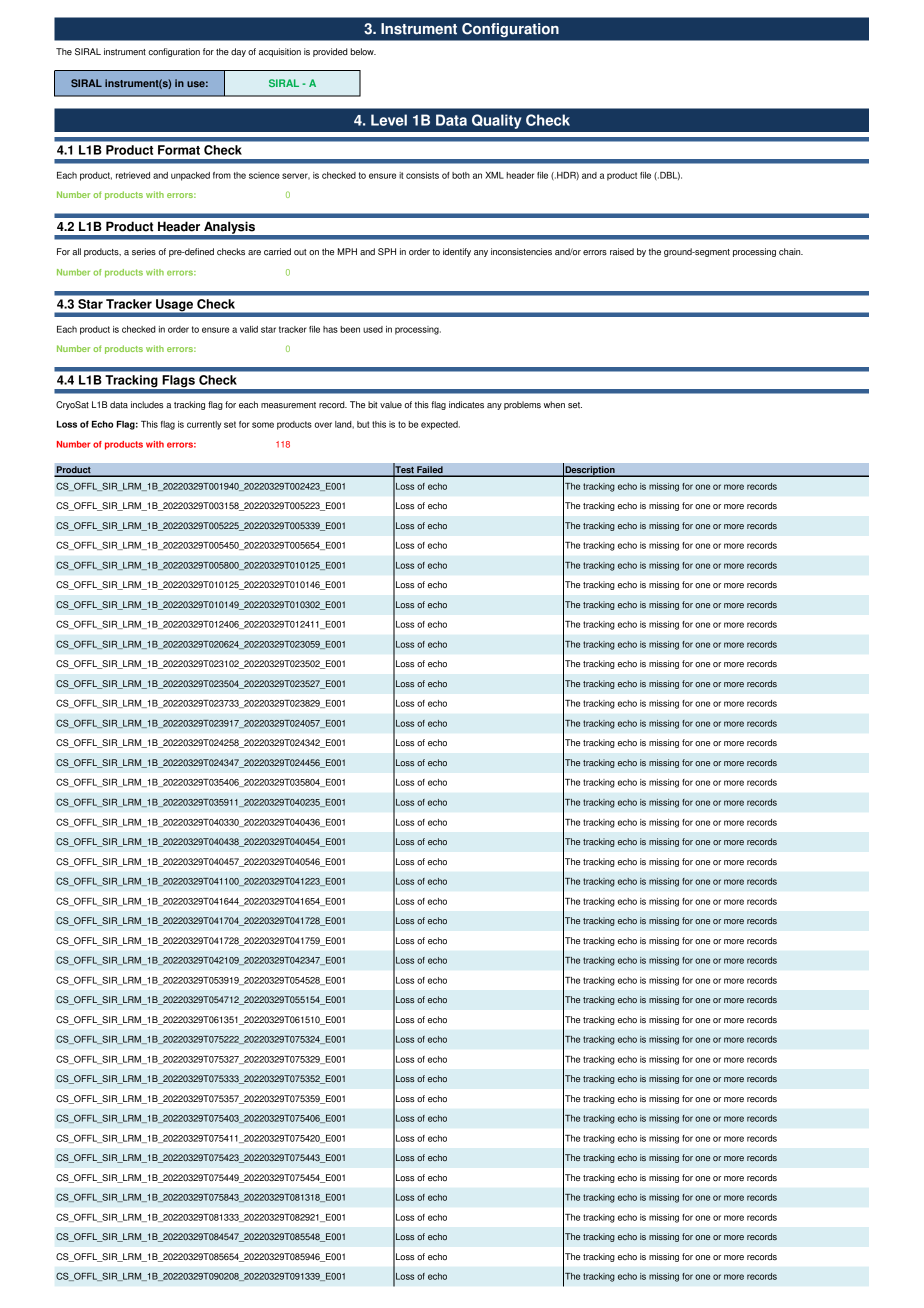 This screenshot has width=924, height=1308. Describe the element at coordinates (457, 252) in the screenshot. I see `identify` at that location.
